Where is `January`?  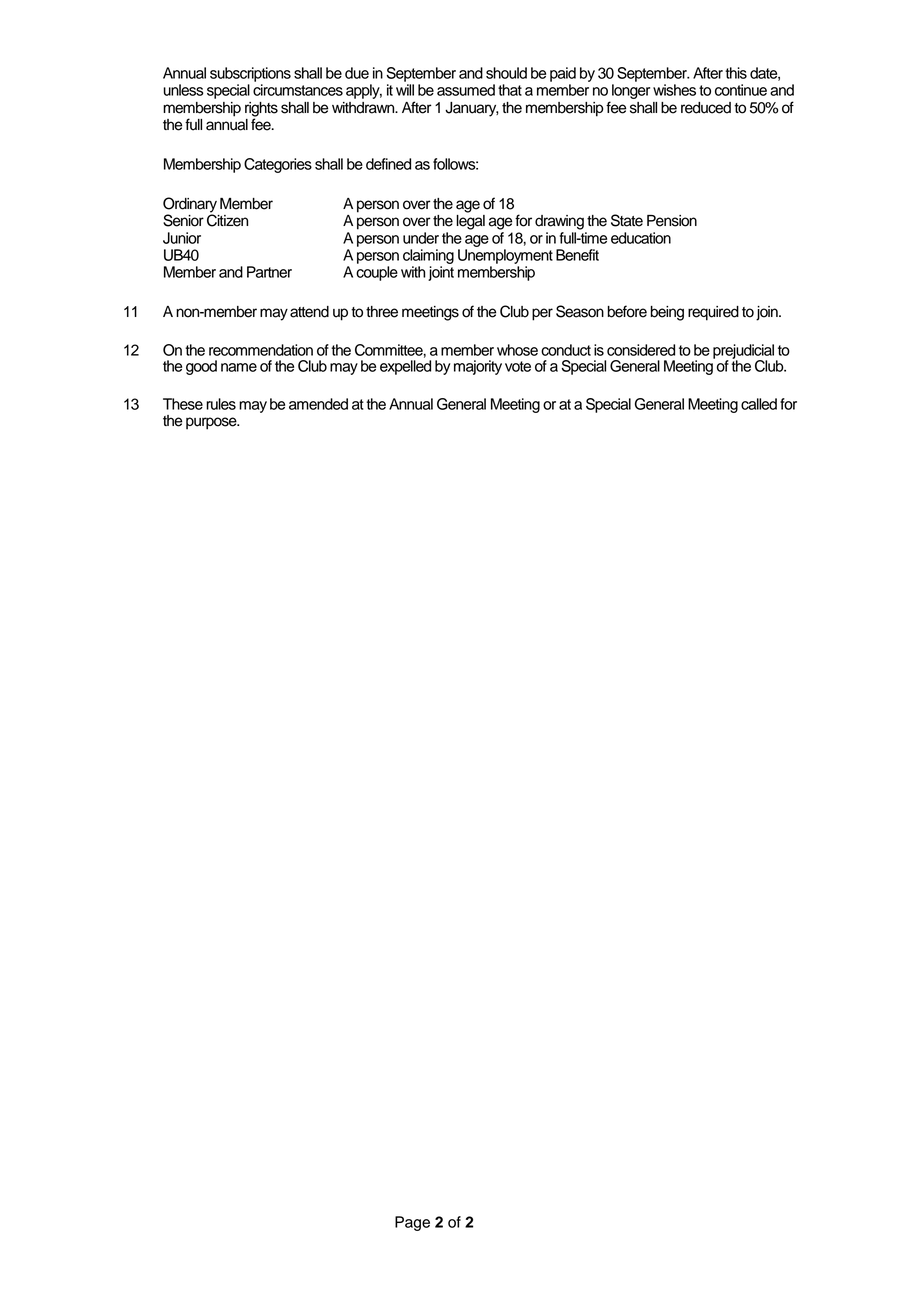
January is located at coordinates (471, 109).
